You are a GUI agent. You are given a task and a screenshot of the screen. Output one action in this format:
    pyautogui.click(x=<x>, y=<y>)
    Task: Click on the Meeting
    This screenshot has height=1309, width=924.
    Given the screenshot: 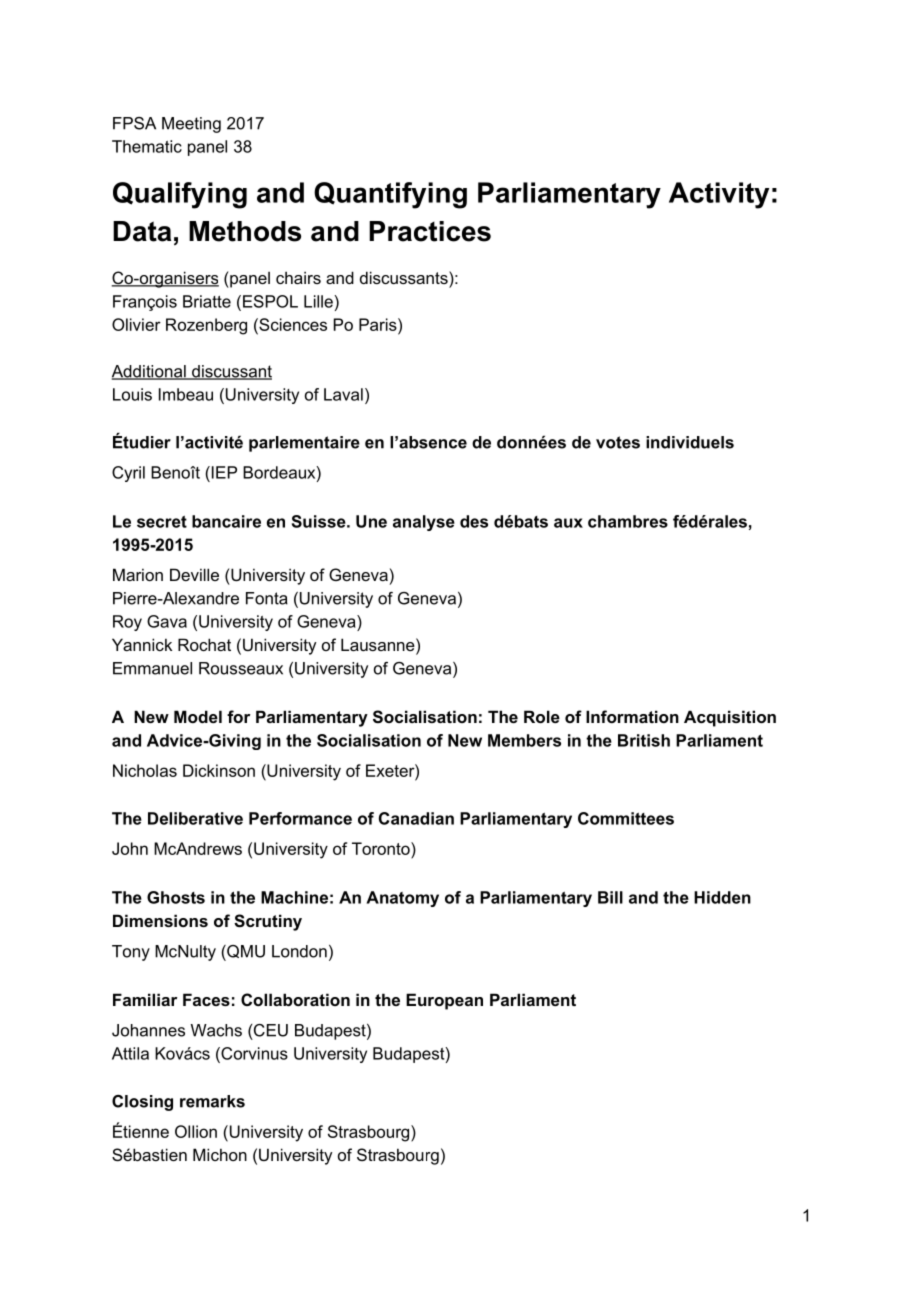 What is the action you would take?
    pyautogui.click(x=191, y=125)
